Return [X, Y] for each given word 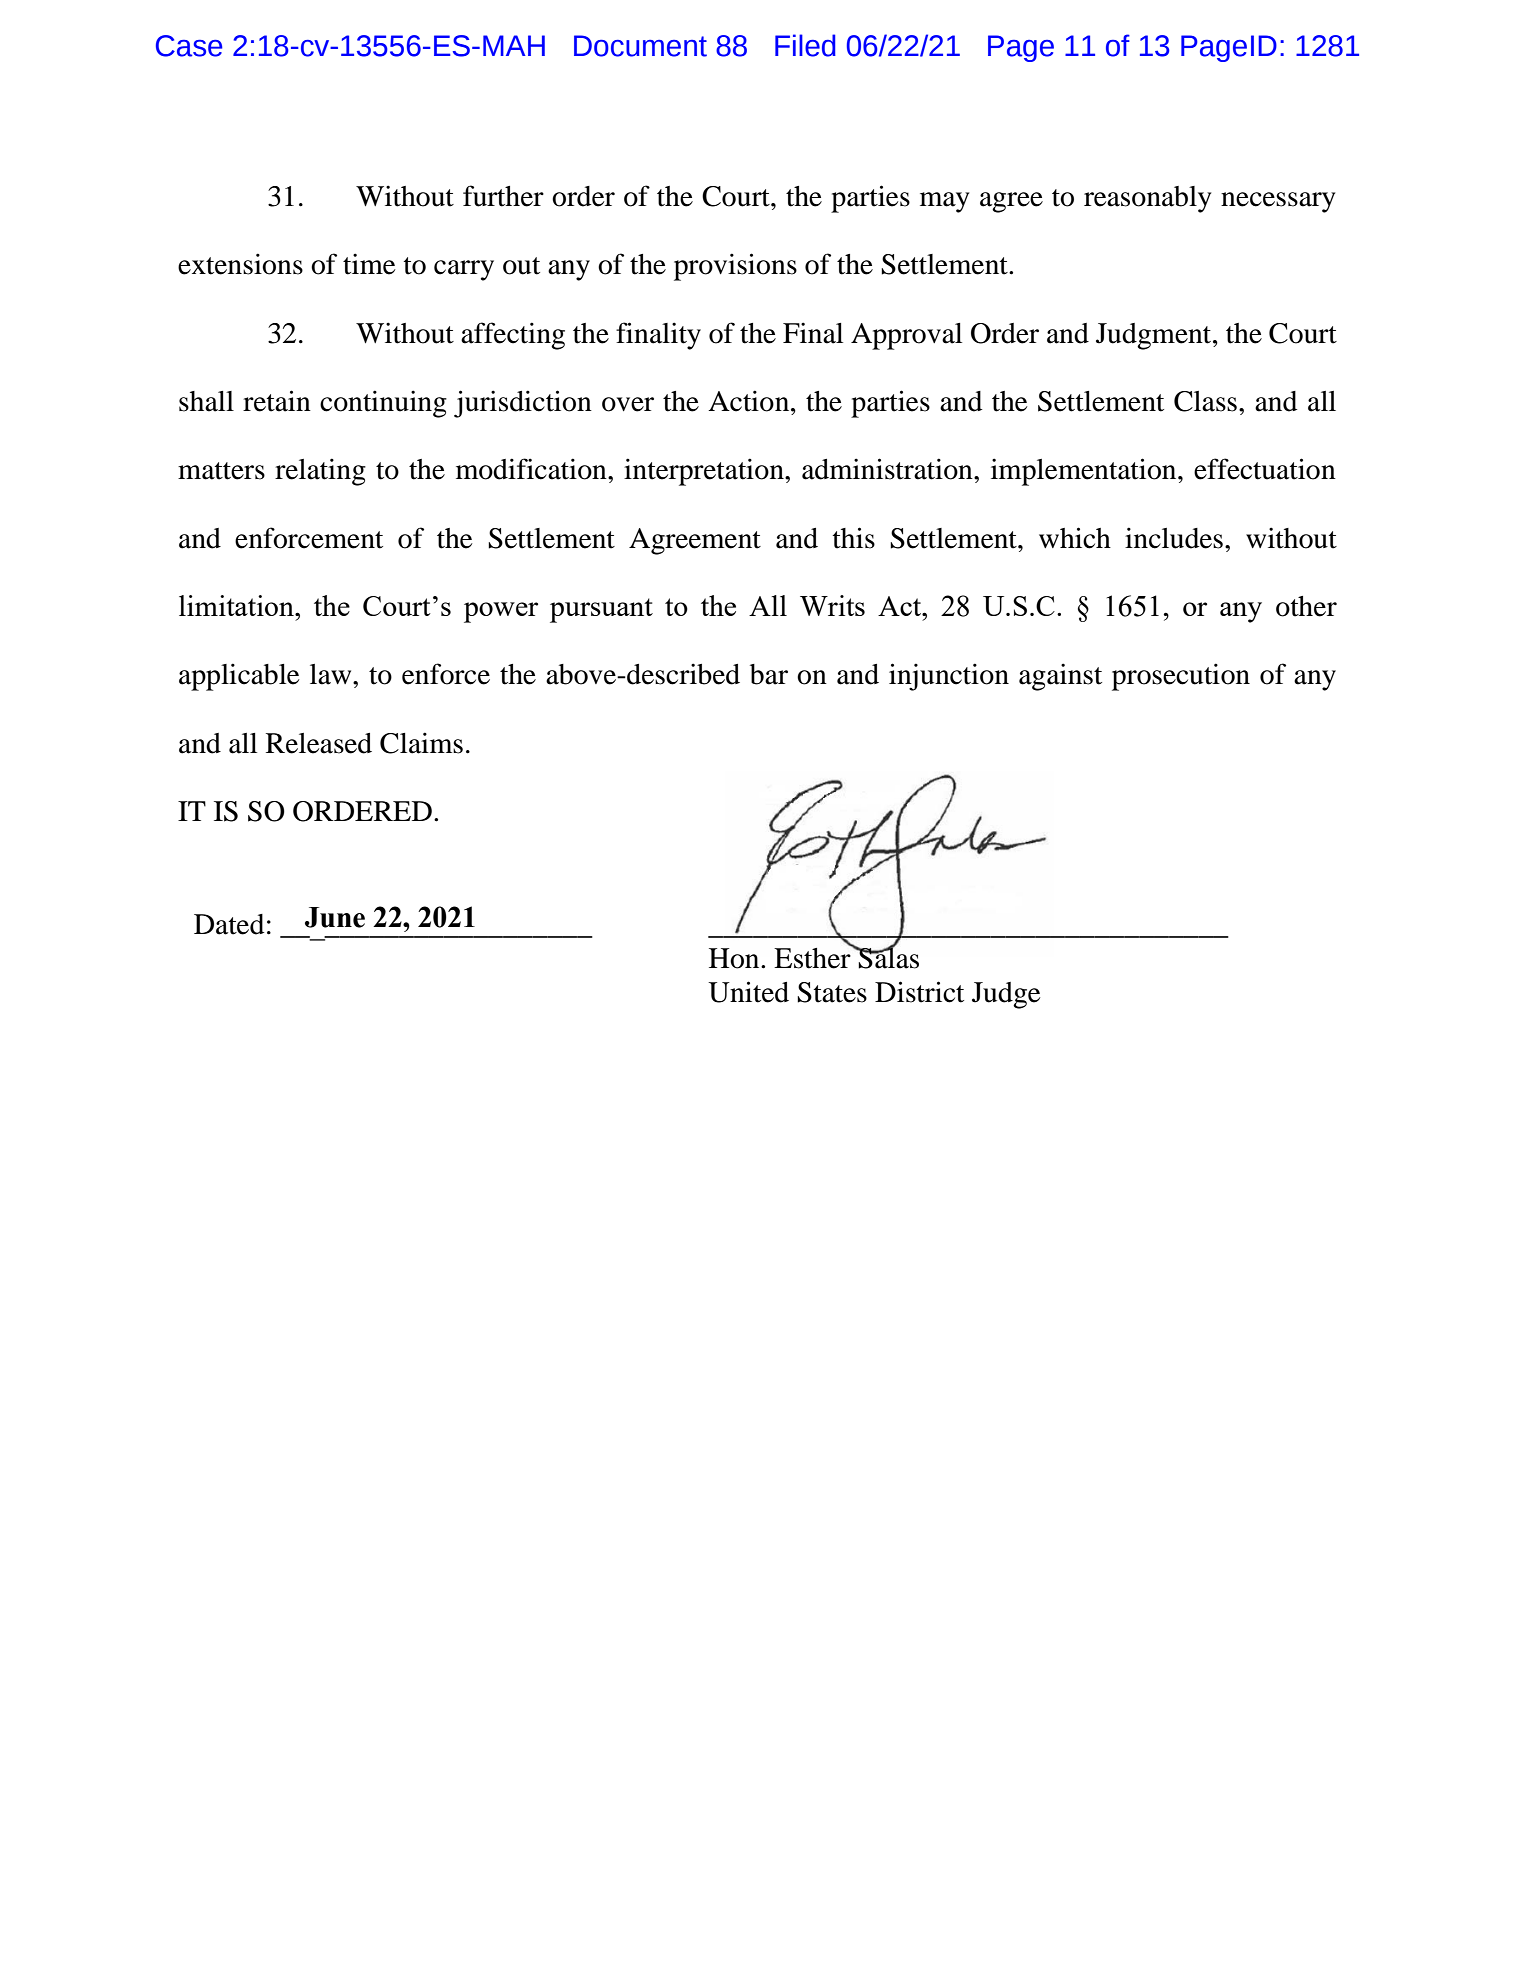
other [1306, 606]
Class [1205, 401]
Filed [805, 45]
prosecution [1181, 677]
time [369, 264]
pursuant [601, 610]
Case [189, 46]
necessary [1278, 202]
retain [277, 401]
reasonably [1147, 199]
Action [750, 401]
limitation [237, 605]
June [335, 917]
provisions [735, 267]
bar [769, 674]
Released [319, 743]
